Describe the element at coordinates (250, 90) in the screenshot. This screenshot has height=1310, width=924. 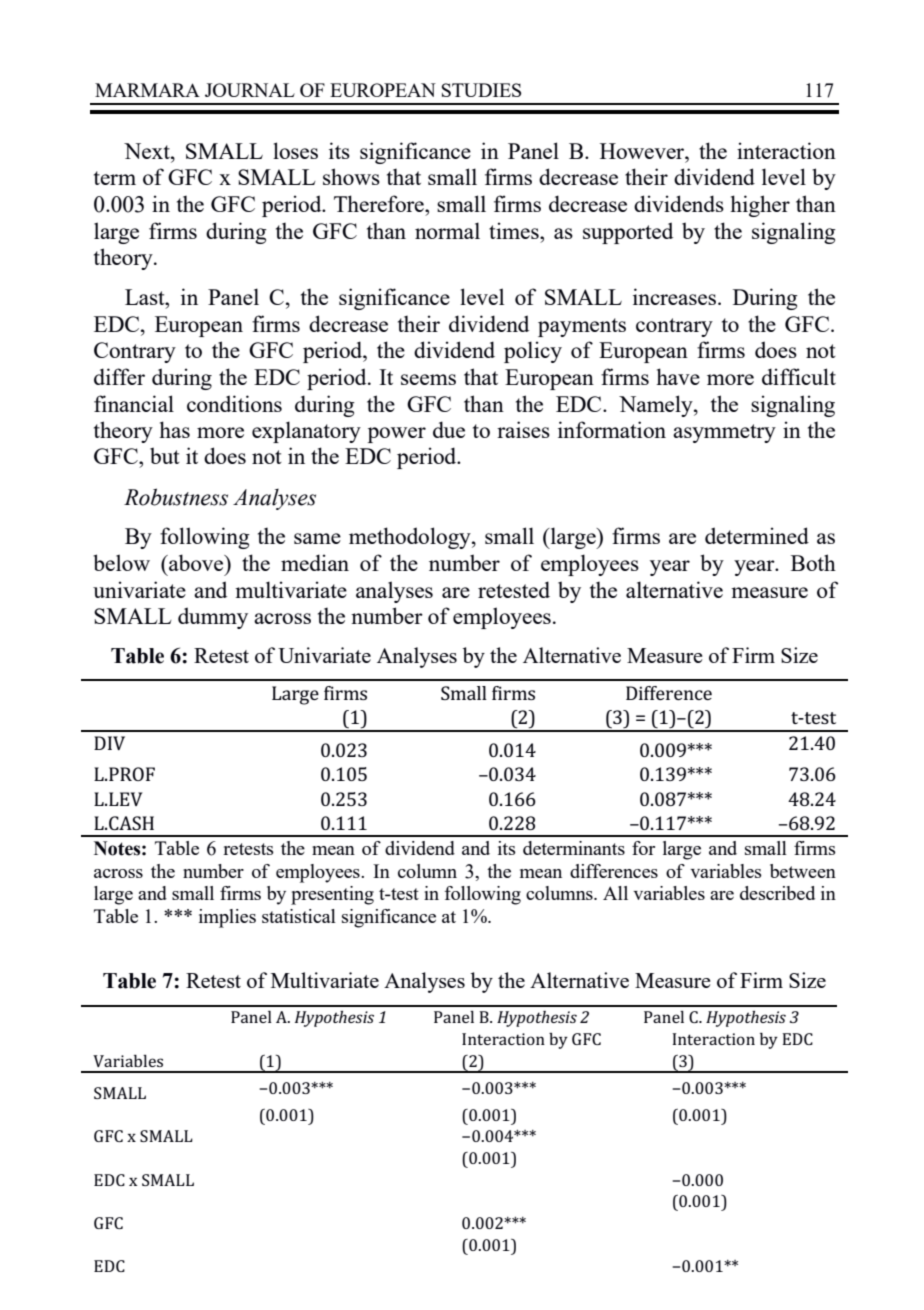
I see `JOURNAL` at that location.
